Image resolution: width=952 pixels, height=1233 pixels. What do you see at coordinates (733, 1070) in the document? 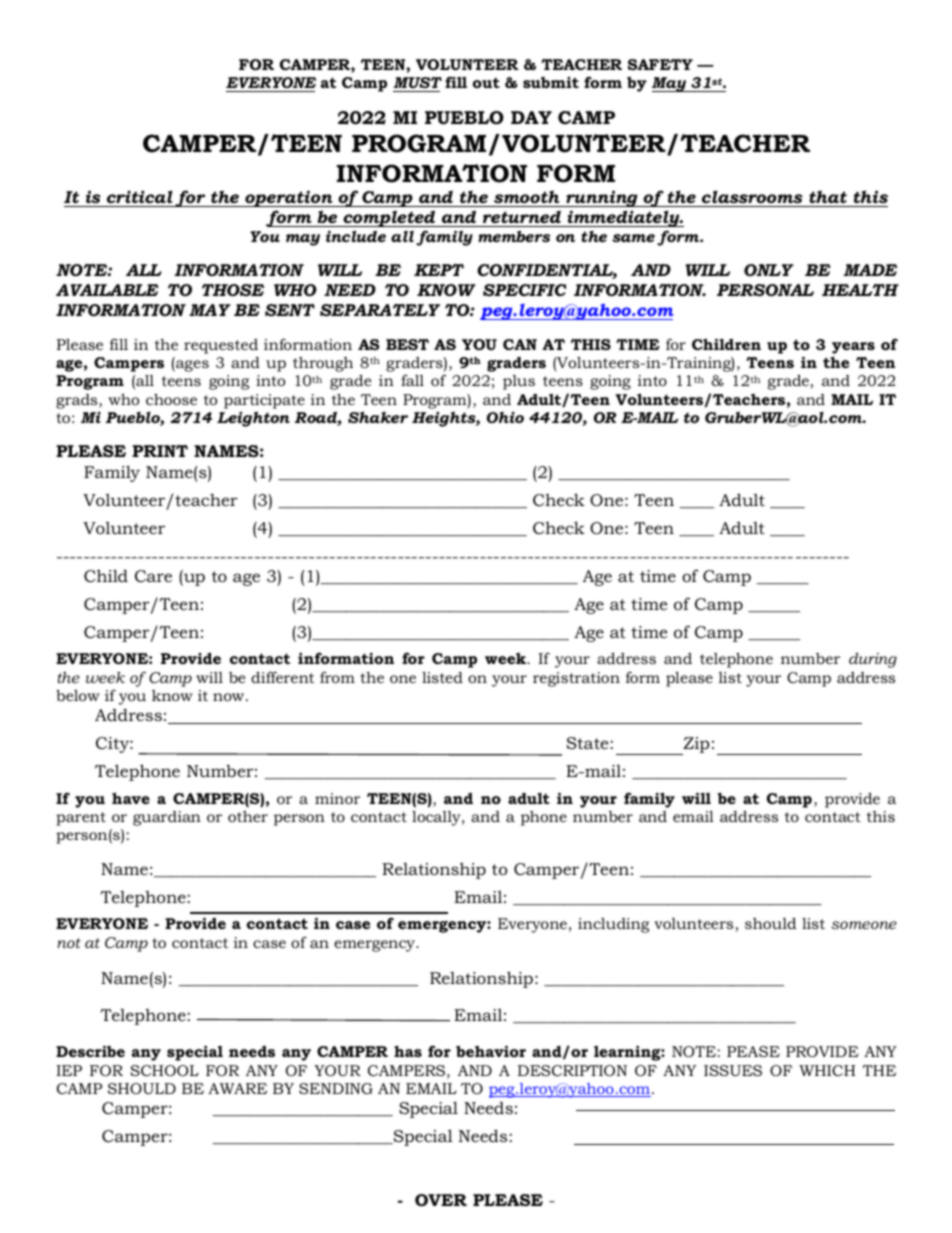
I see `ISSUES` at bounding box center [733, 1070].
